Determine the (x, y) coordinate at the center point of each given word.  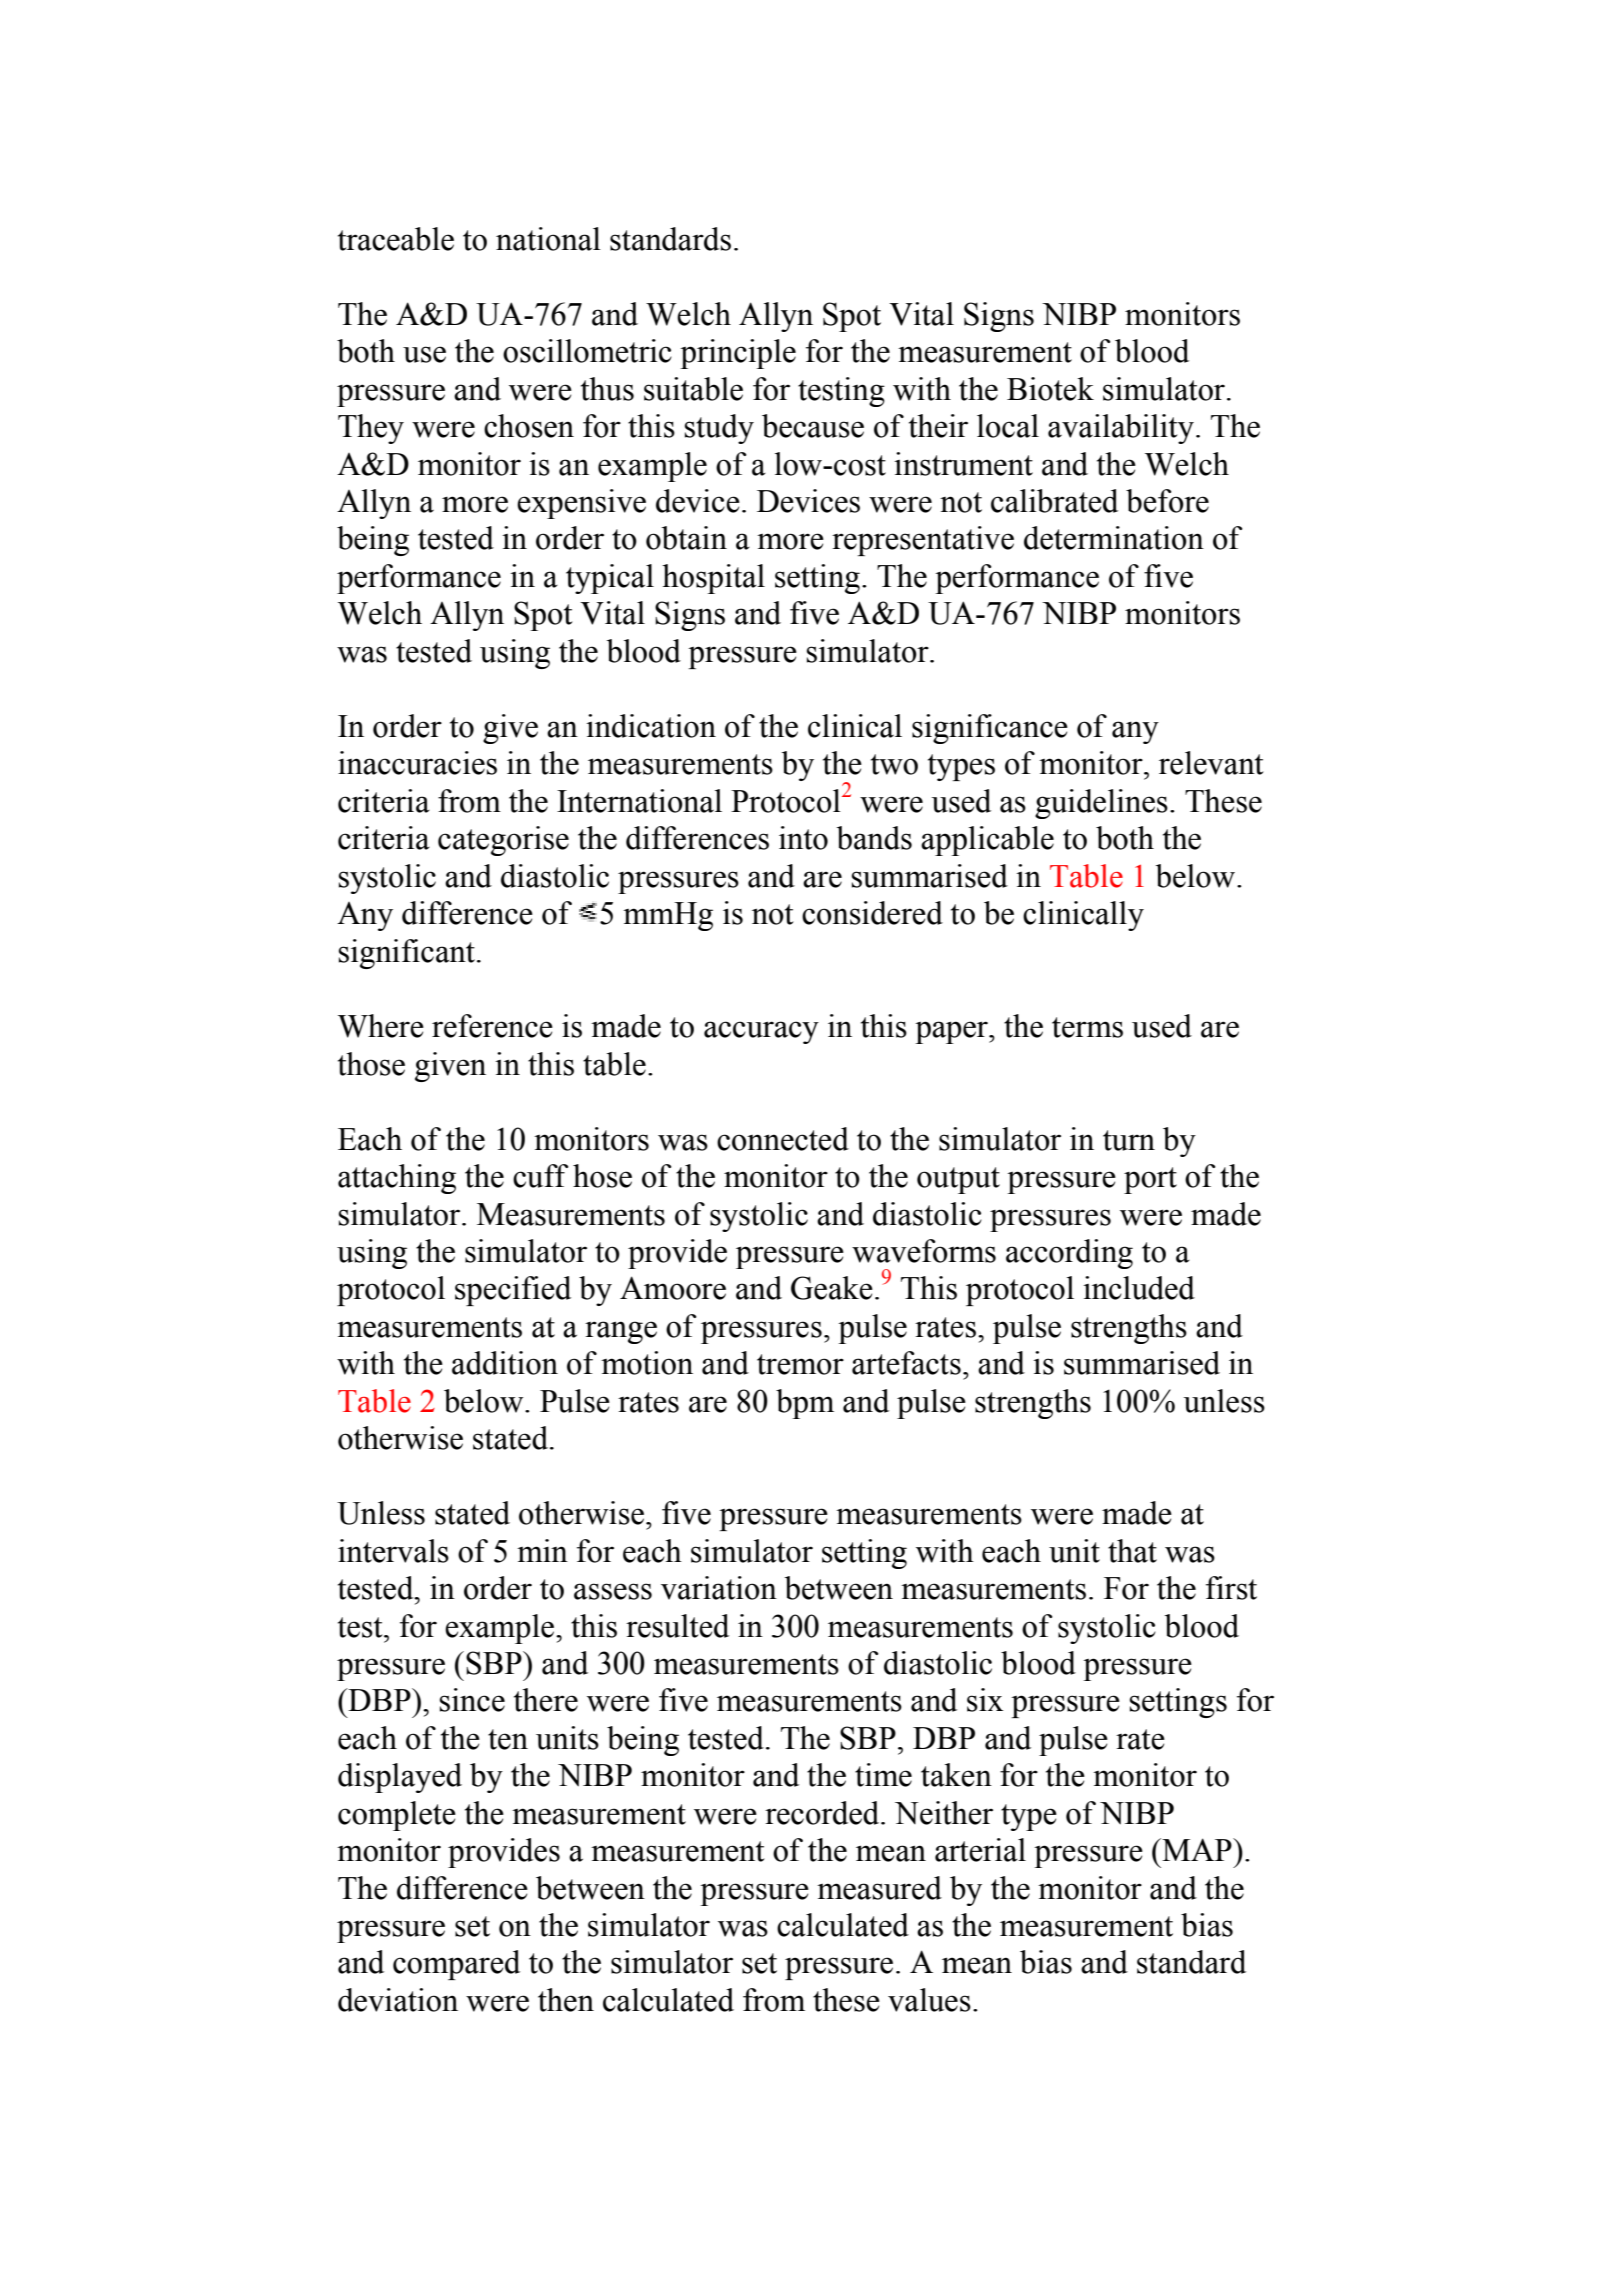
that (1132, 1551)
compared (456, 1965)
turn (1129, 1140)
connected (783, 1139)
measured (879, 1888)
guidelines (1101, 804)
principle (738, 354)
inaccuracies (417, 763)
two (894, 764)
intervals (393, 1551)
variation (719, 1588)
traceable (396, 239)
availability (1121, 429)
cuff (541, 1176)
